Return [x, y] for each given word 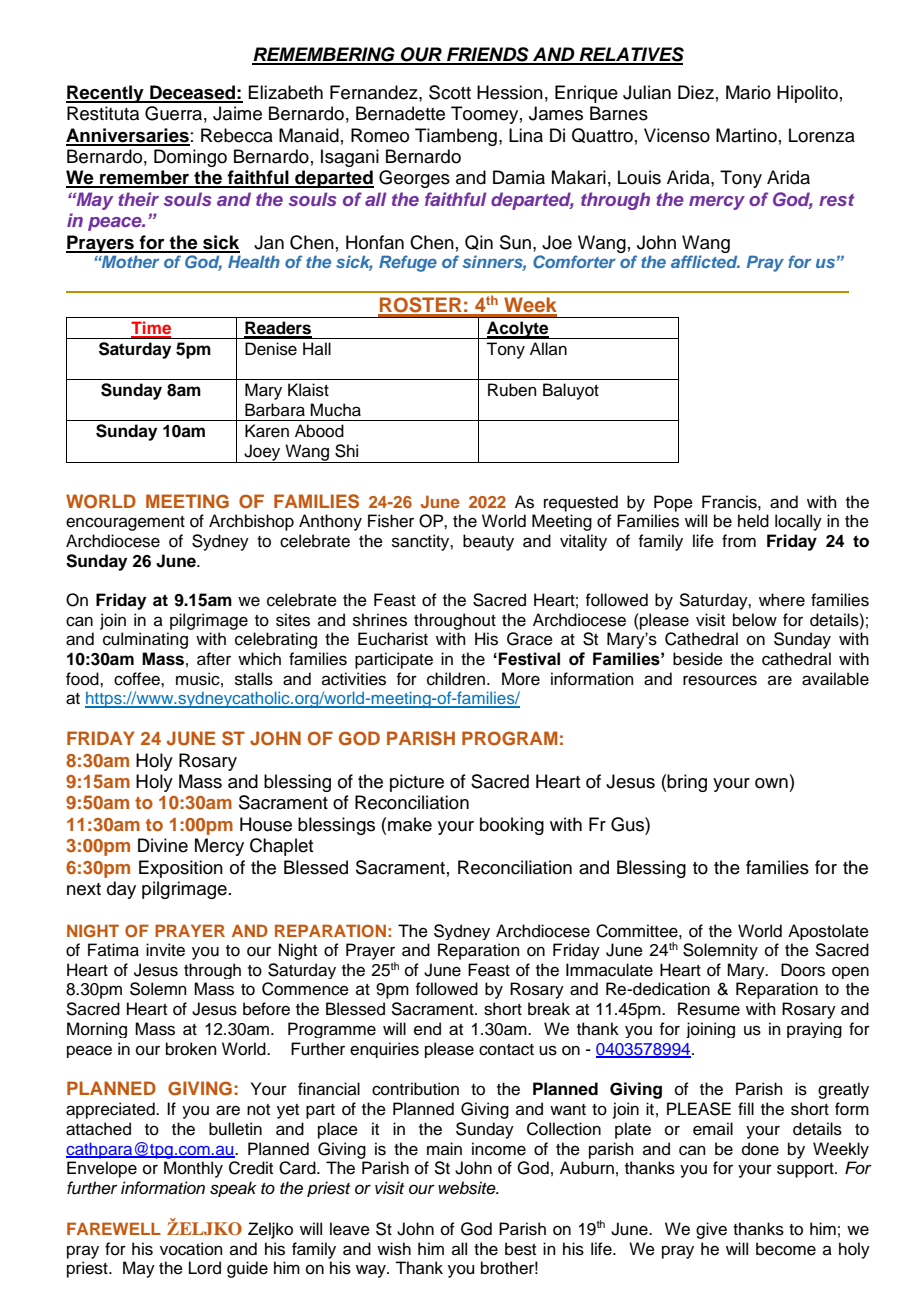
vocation [191, 1249]
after [214, 659]
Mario [748, 92]
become [786, 1249]
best [520, 1249]
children [456, 679]
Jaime [237, 113]
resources [720, 680]
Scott [450, 92]
